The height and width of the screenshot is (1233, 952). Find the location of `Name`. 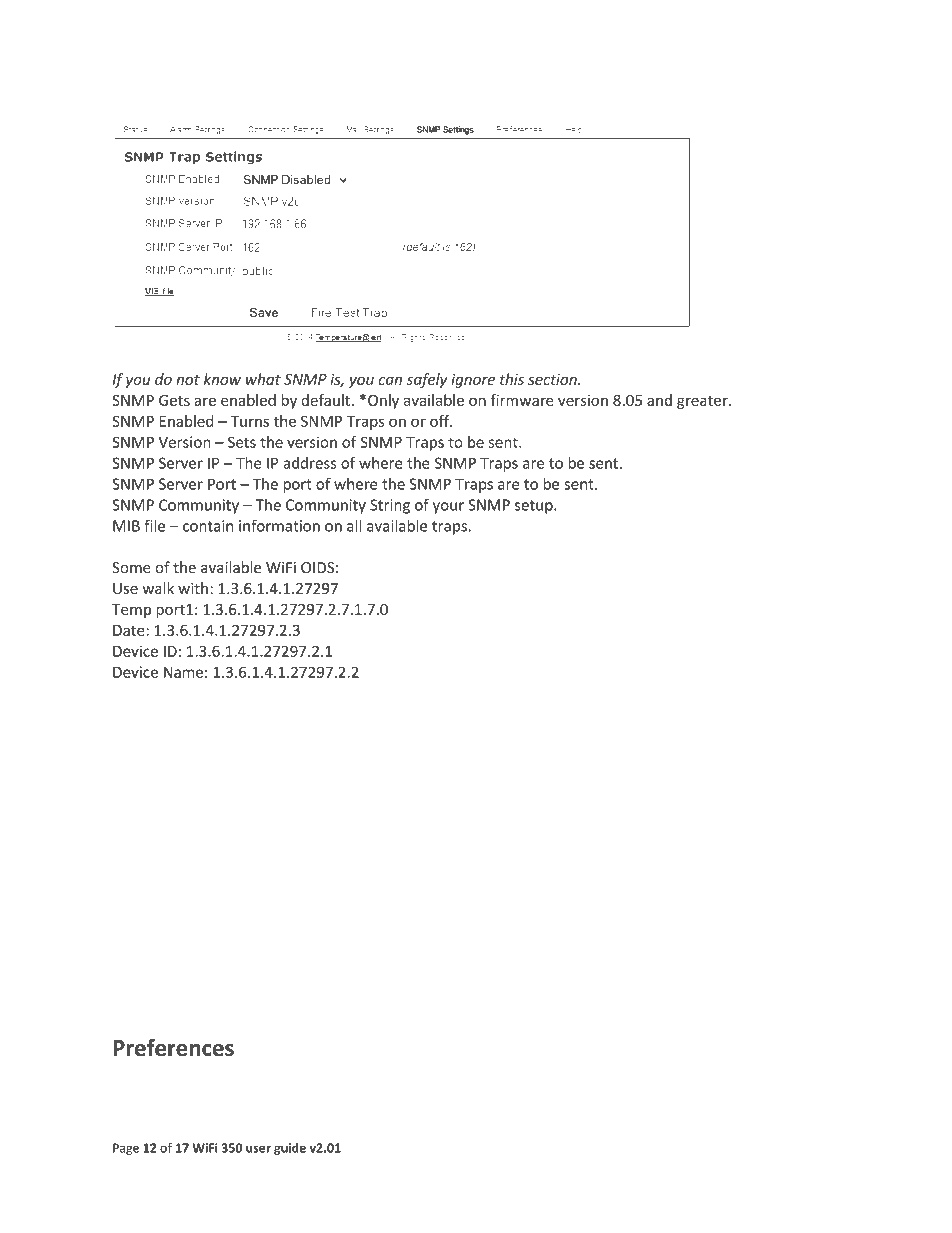

Name is located at coordinates (183, 672).
